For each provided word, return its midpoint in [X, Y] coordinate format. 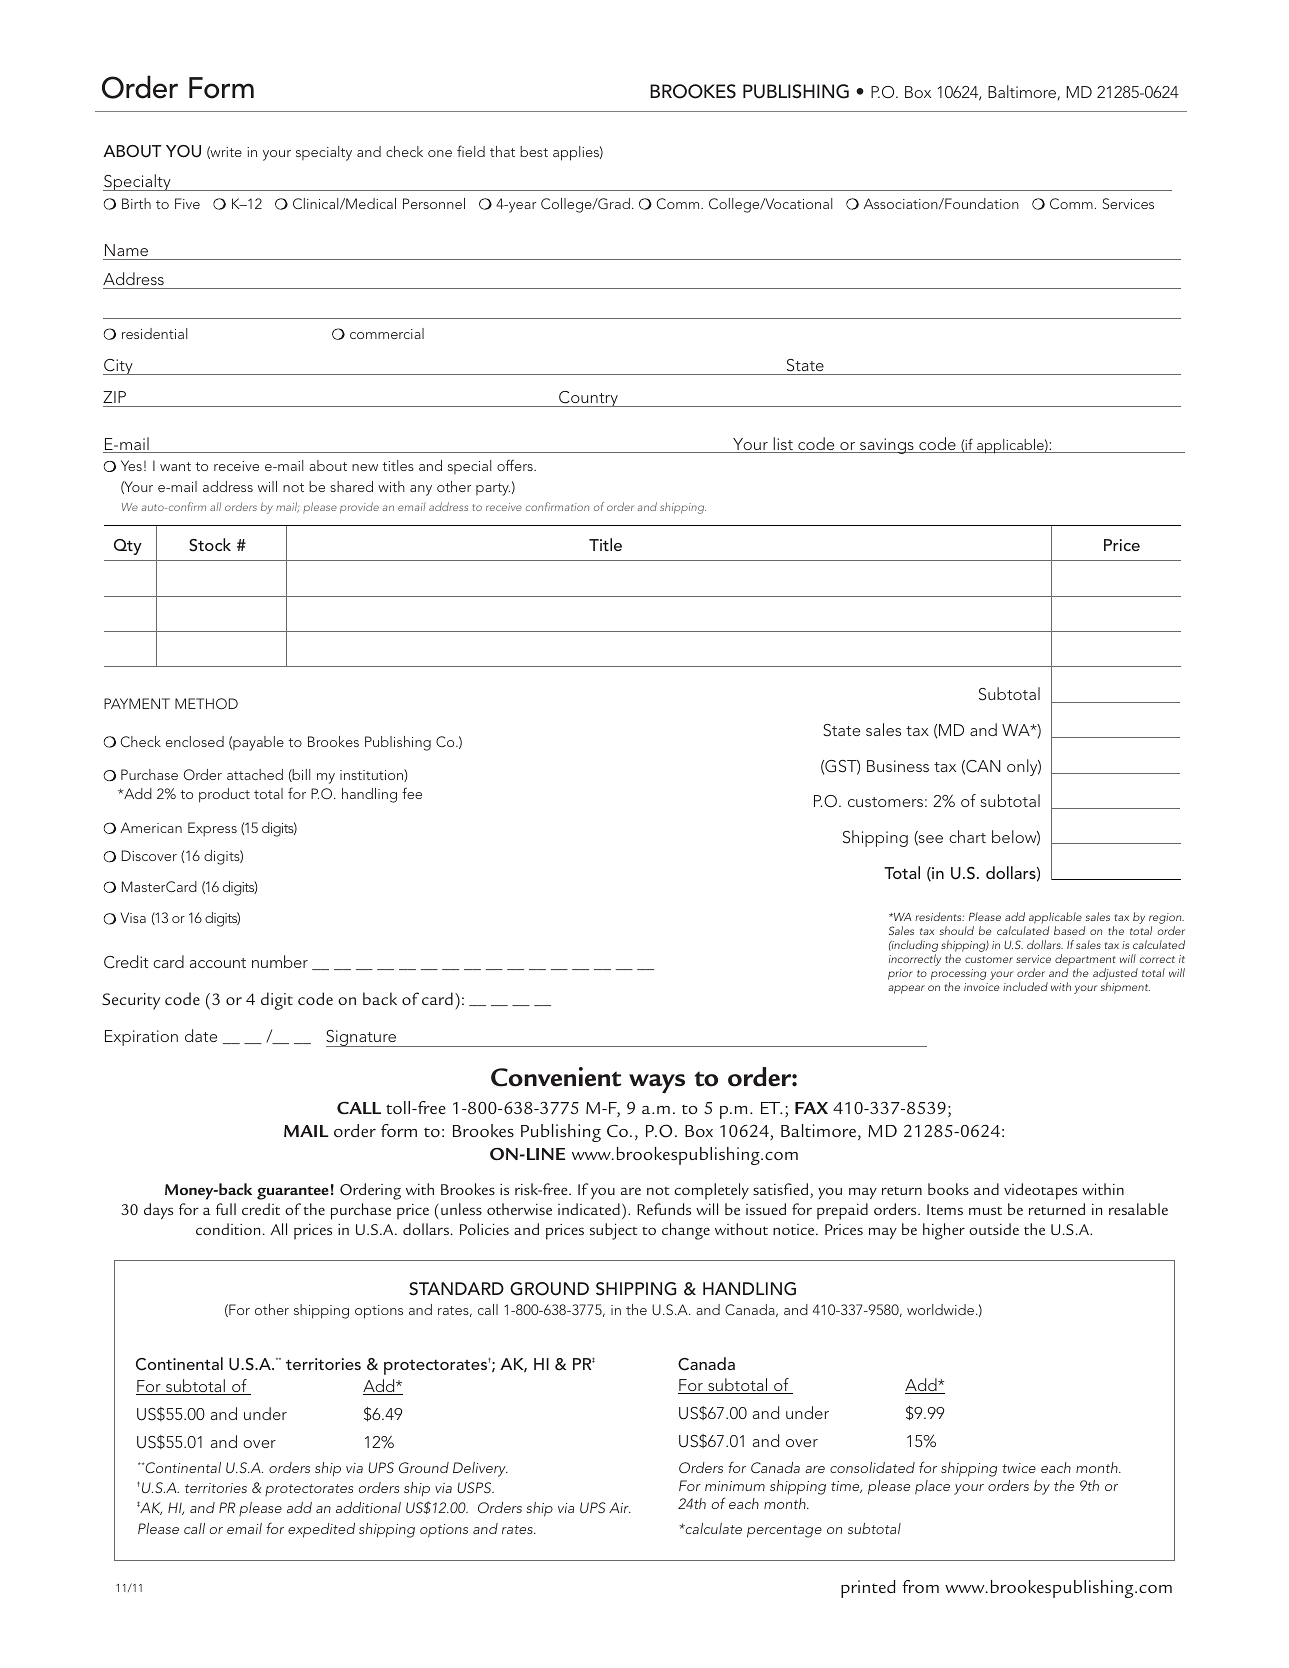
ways [657, 1084]
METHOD [206, 703]
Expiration [141, 1038]
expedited [321, 1530]
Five [187, 203]
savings [887, 446]
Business [898, 766]
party [493, 489]
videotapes [1040, 1191]
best [534, 151]
